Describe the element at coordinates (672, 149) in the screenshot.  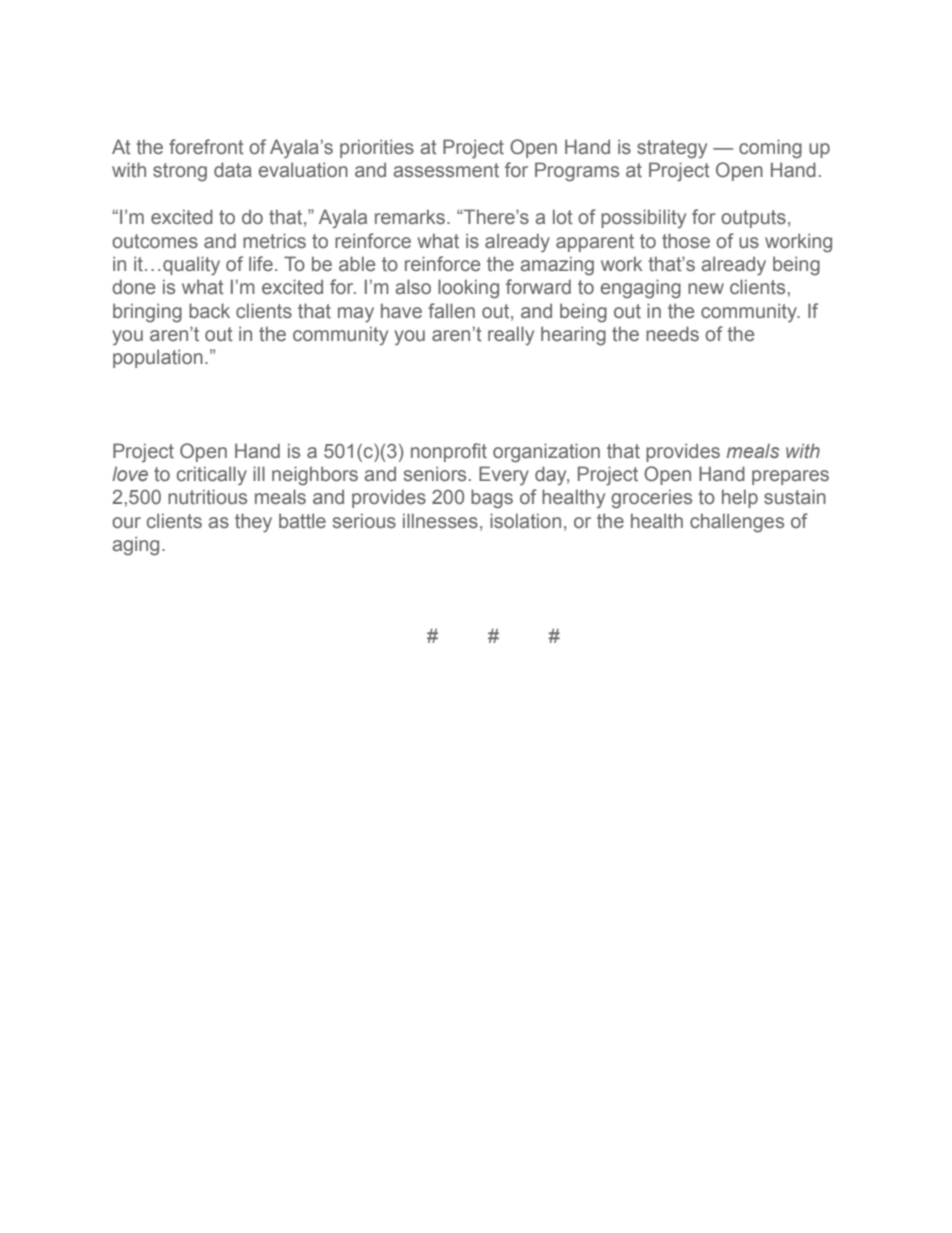
I see `strategy` at that location.
